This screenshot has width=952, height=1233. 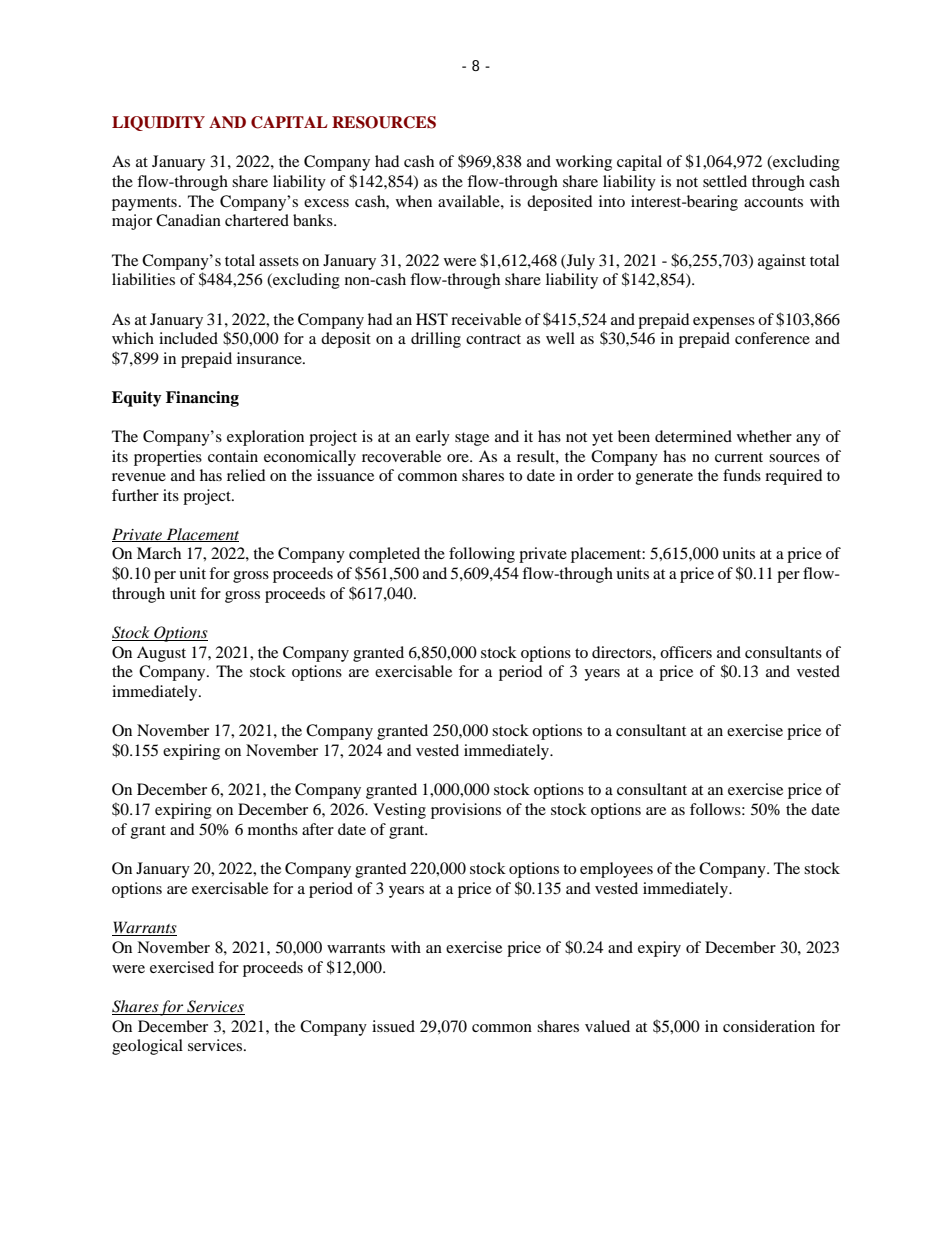 I want to click on August, so click(x=161, y=654).
